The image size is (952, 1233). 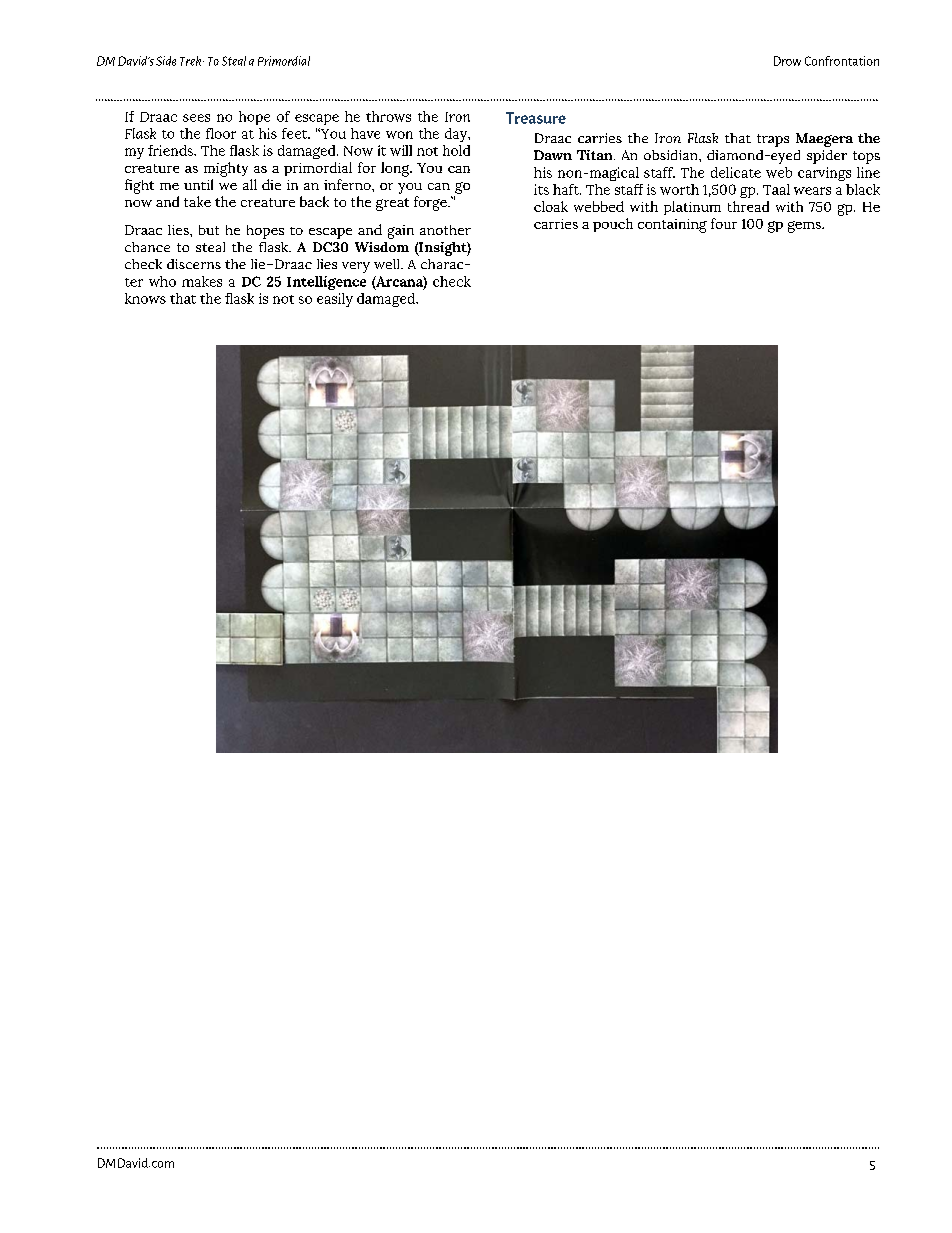 I want to click on makes, so click(x=202, y=281).
